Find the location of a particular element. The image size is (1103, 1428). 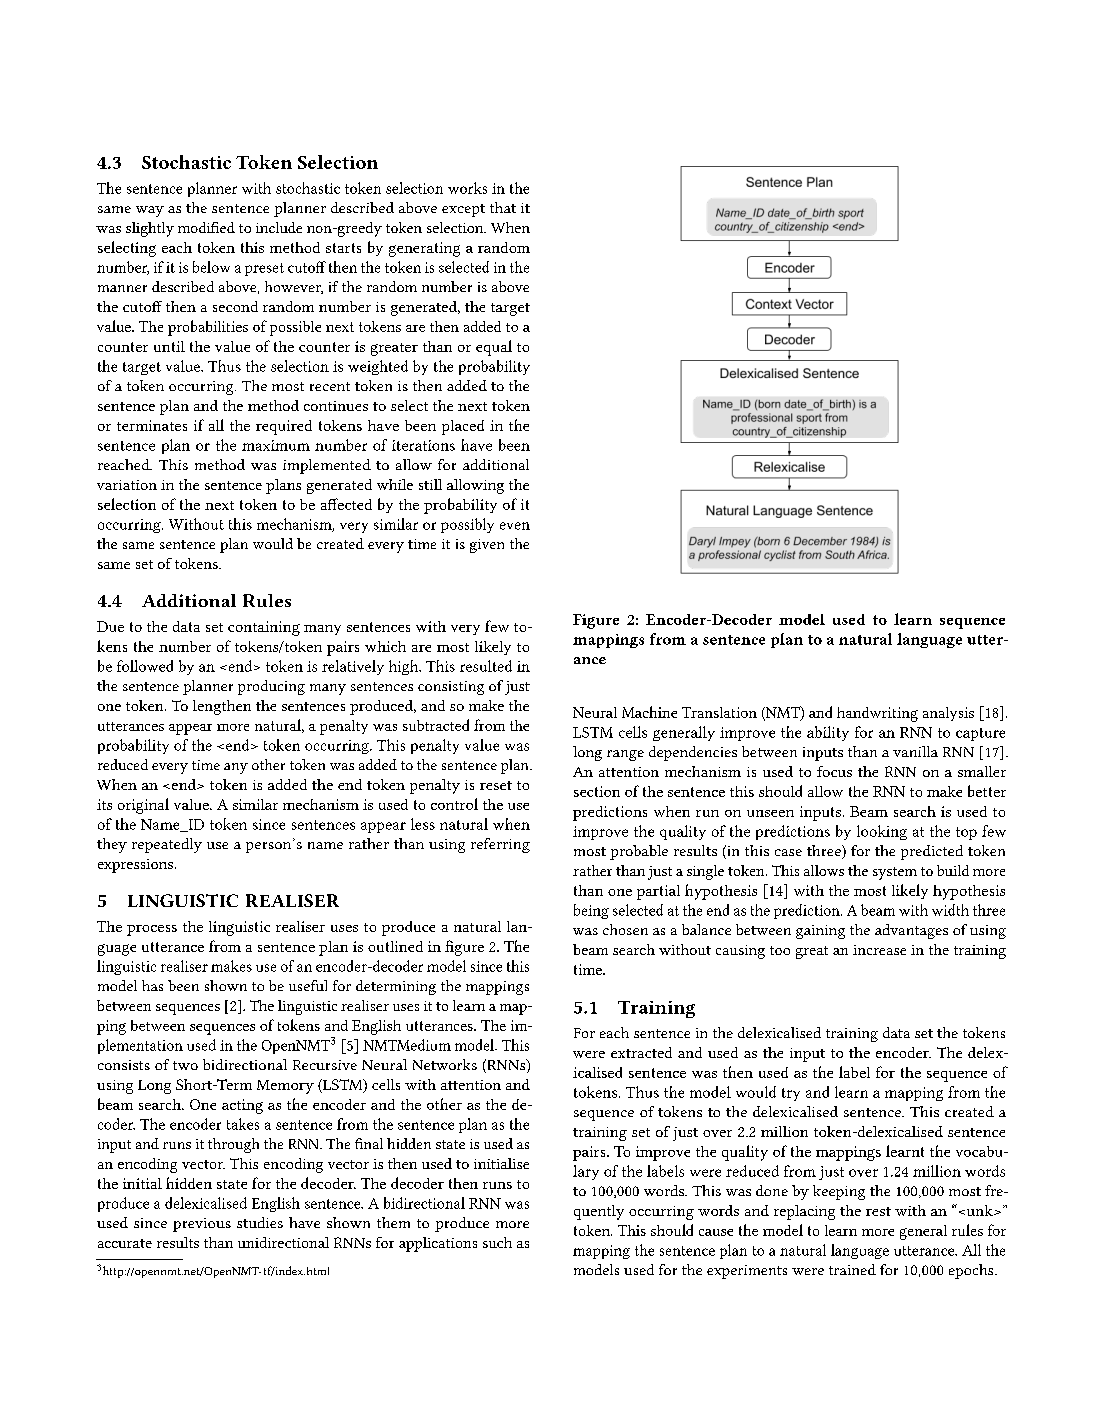

except is located at coordinates (463, 210).
